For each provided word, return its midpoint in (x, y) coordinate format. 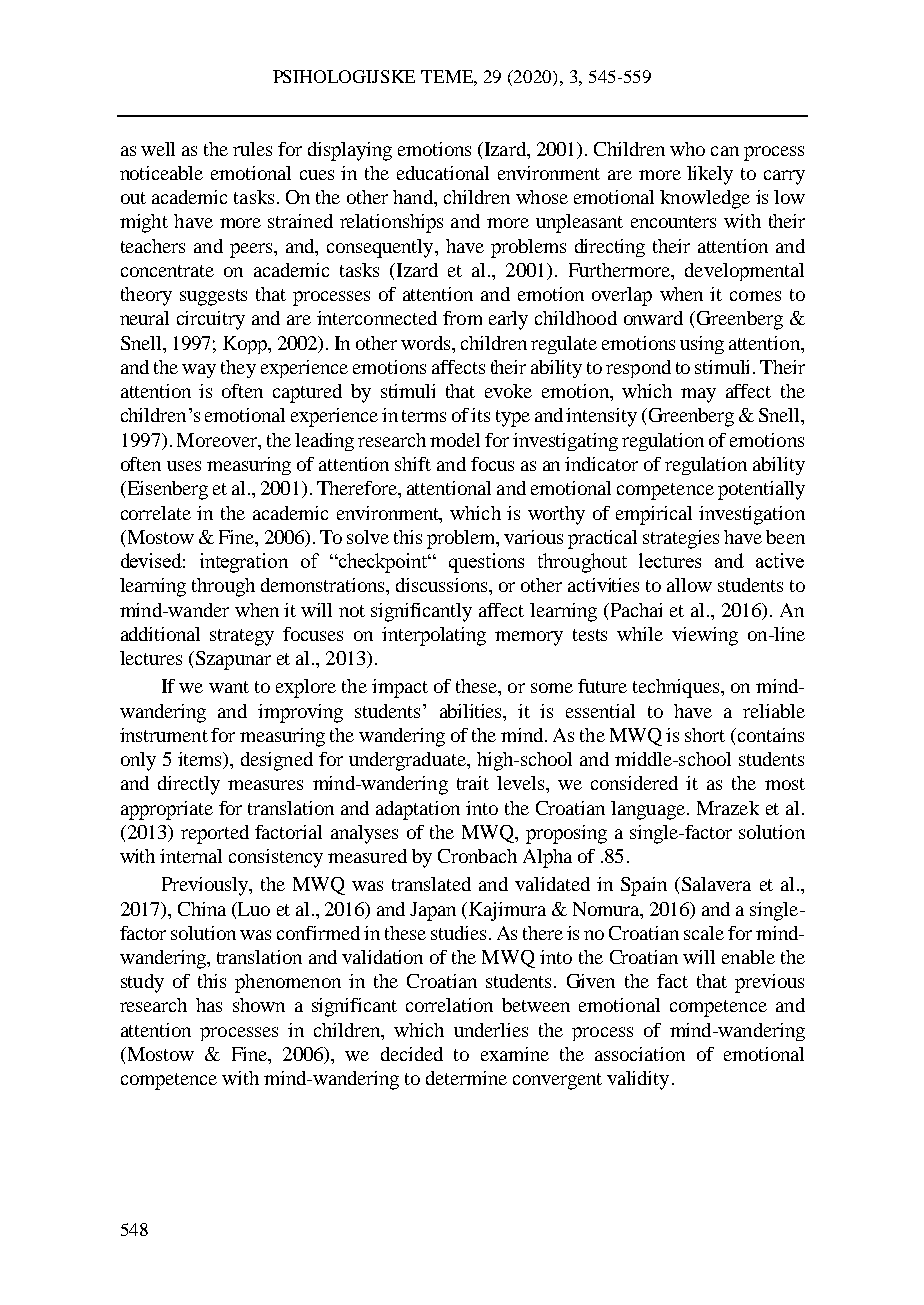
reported (215, 834)
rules (252, 149)
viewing (705, 636)
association (640, 1054)
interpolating (434, 636)
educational (443, 173)
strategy (242, 637)
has (209, 1005)
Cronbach (477, 856)
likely (710, 175)
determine (466, 1078)
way (199, 371)
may (698, 395)
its (480, 415)
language (649, 810)
